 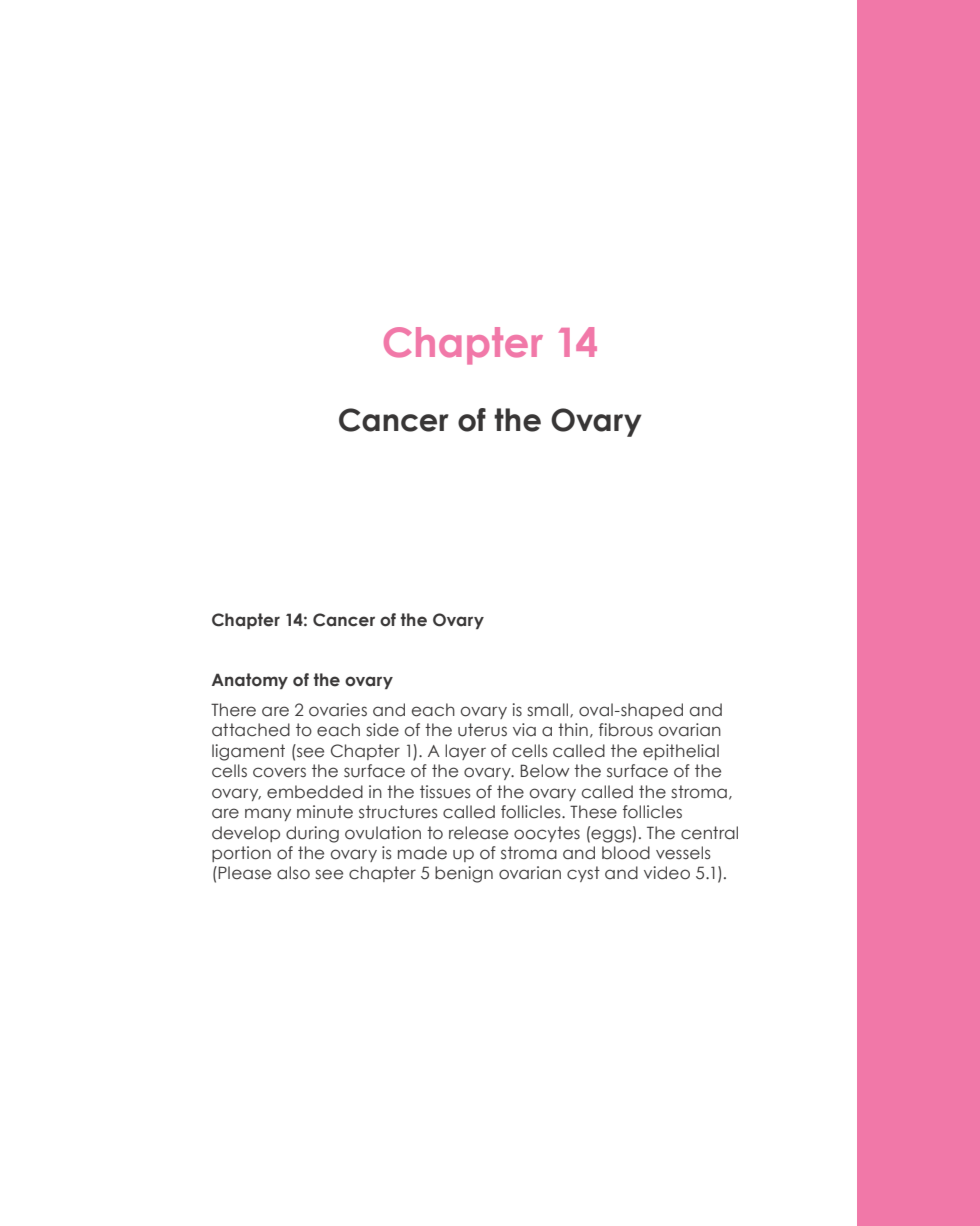 What do you see at coordinates (279, 772) in the screenshot?
I see `covers` at bounding box center [279, 772].
